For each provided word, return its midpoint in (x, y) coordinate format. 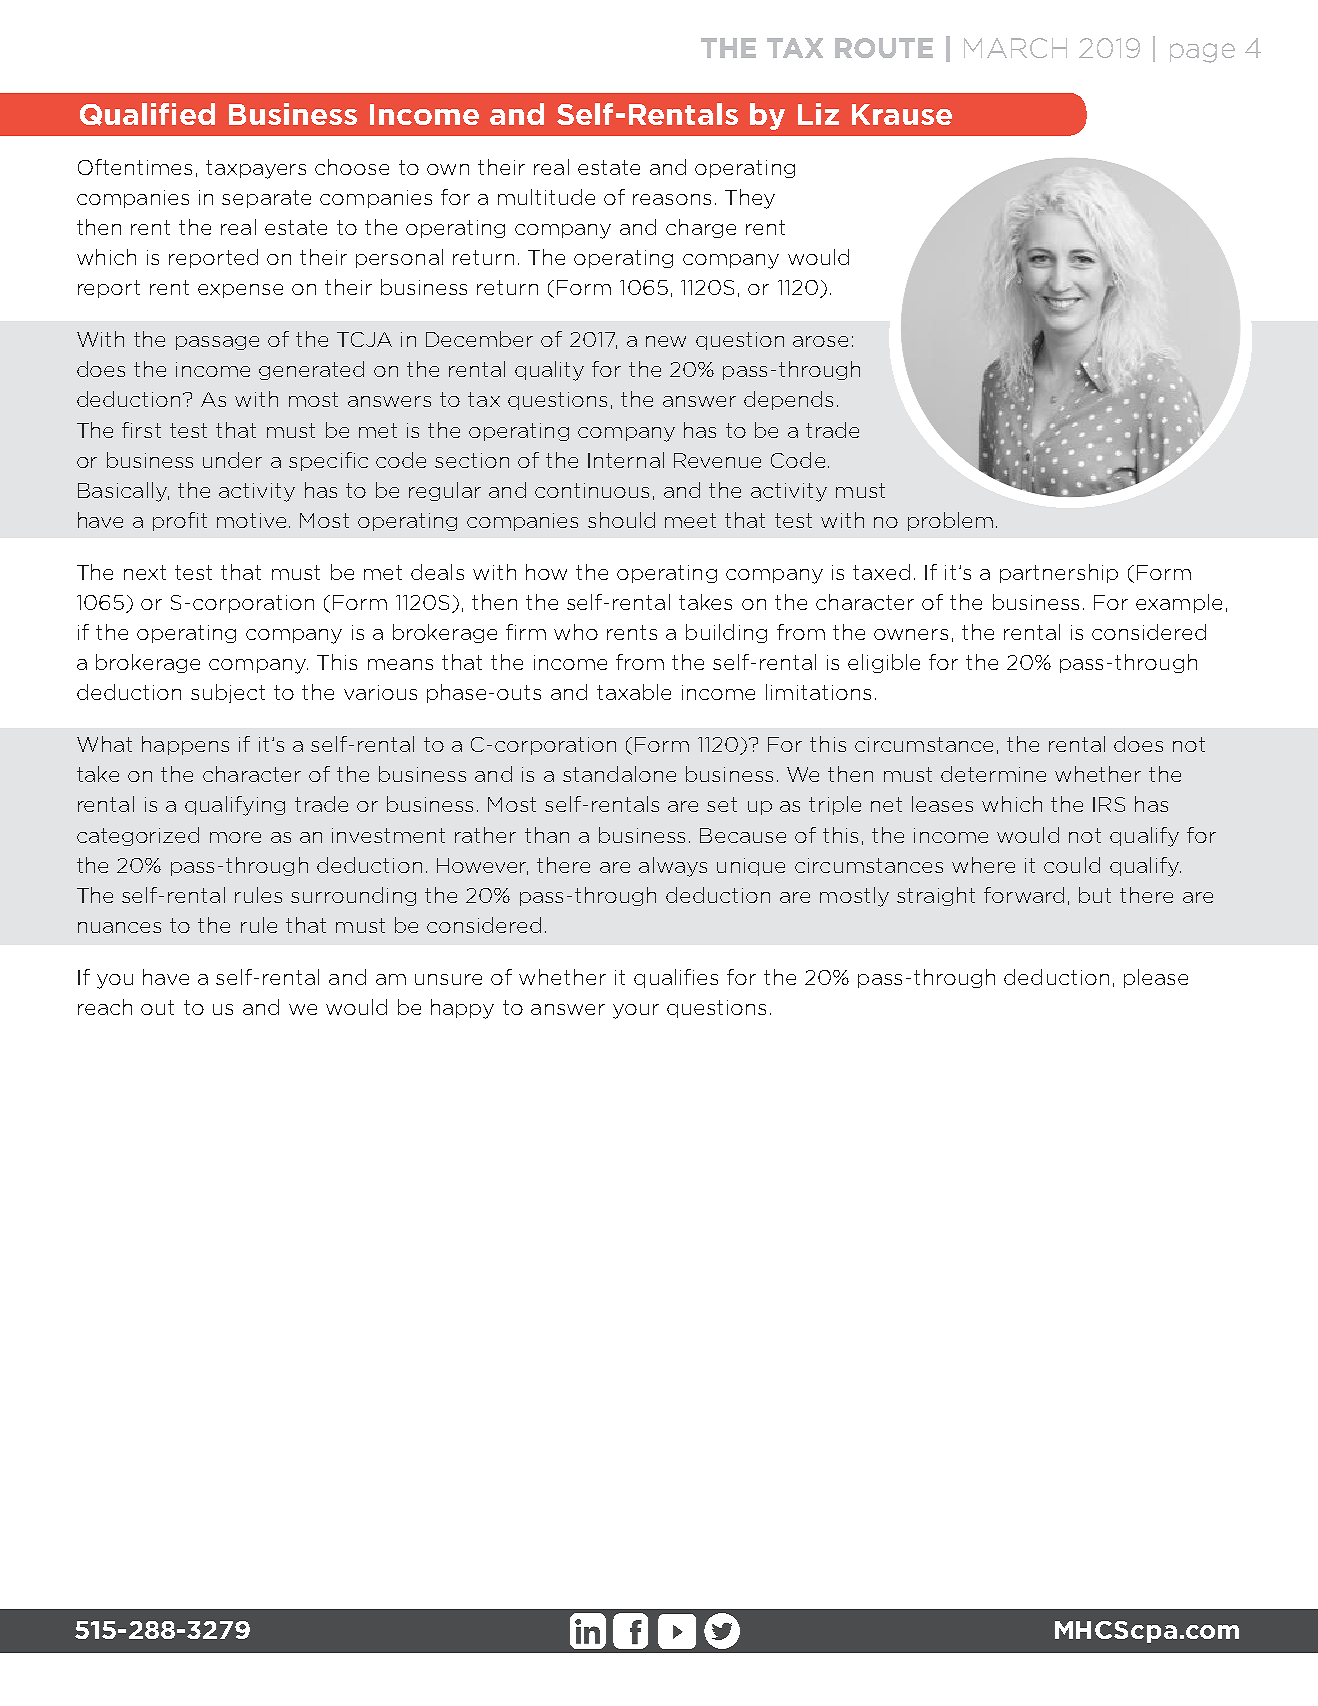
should (621, 520)
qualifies (676, 978)
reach (105, 1007)
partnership (1059, 573)
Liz (818, 114)
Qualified (147, 114)
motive (251, 520)
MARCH (1015, 48)
